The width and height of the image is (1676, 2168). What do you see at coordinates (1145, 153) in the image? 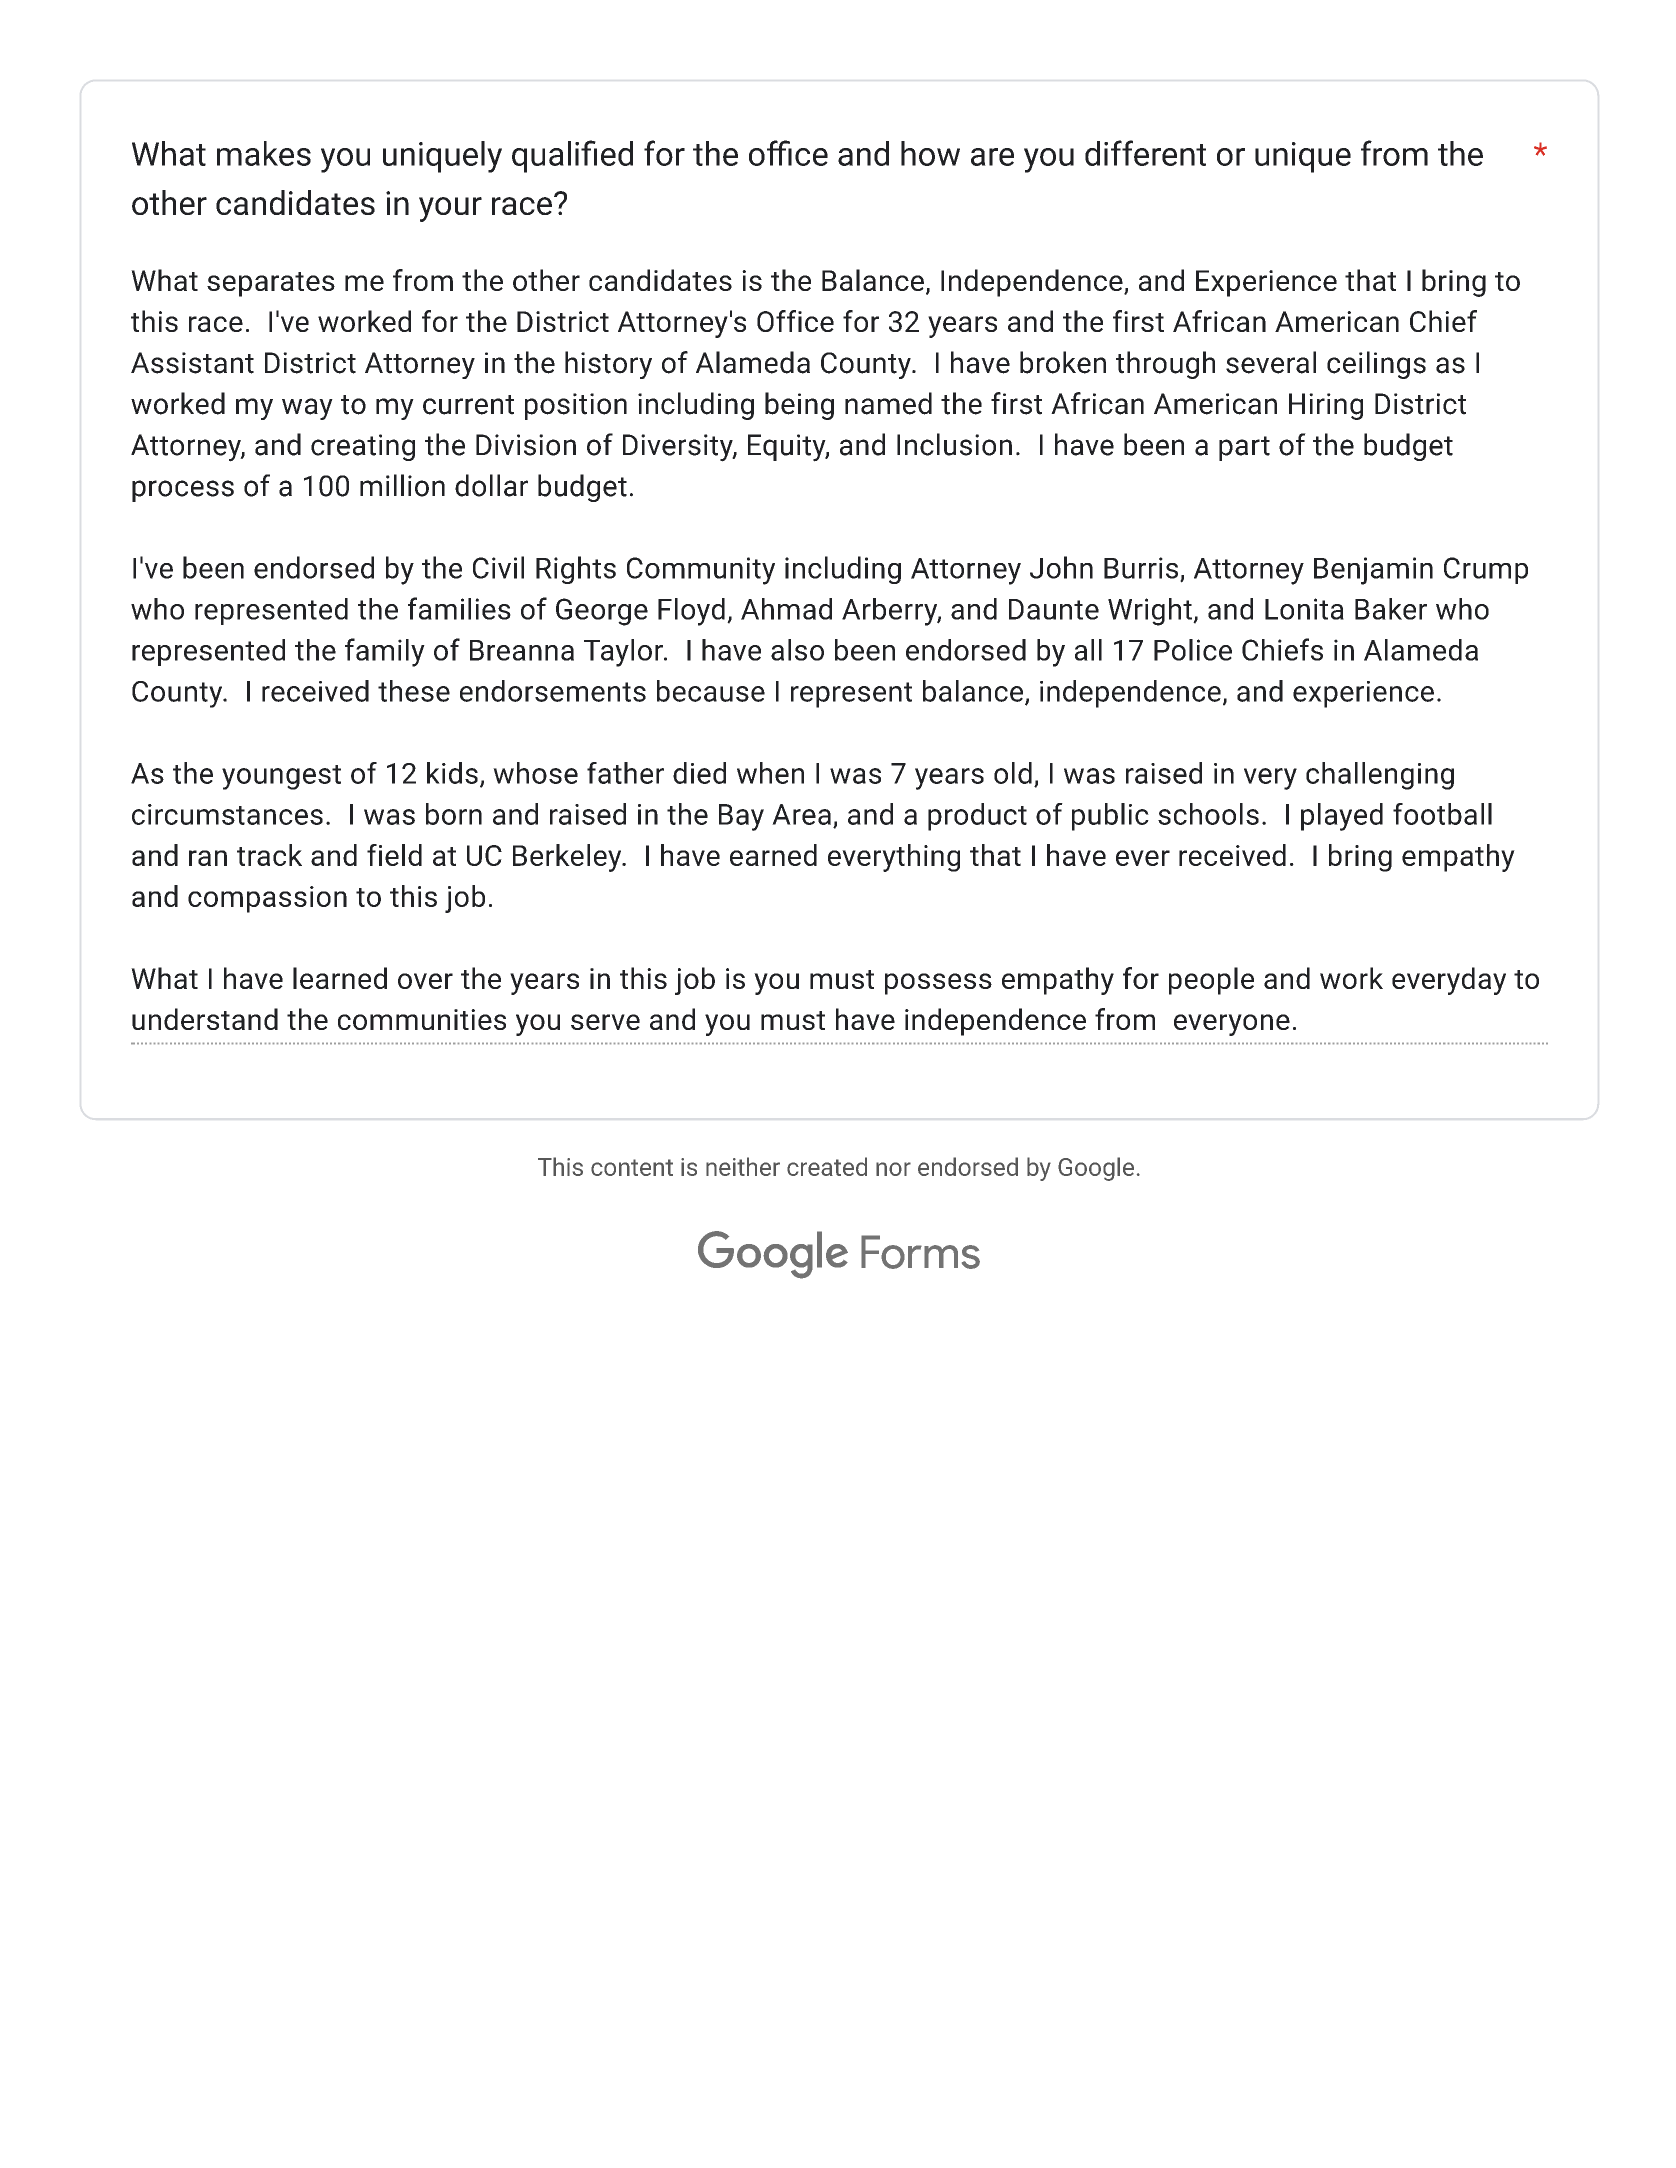
I see `different` at bounding box center [1145, 153].
